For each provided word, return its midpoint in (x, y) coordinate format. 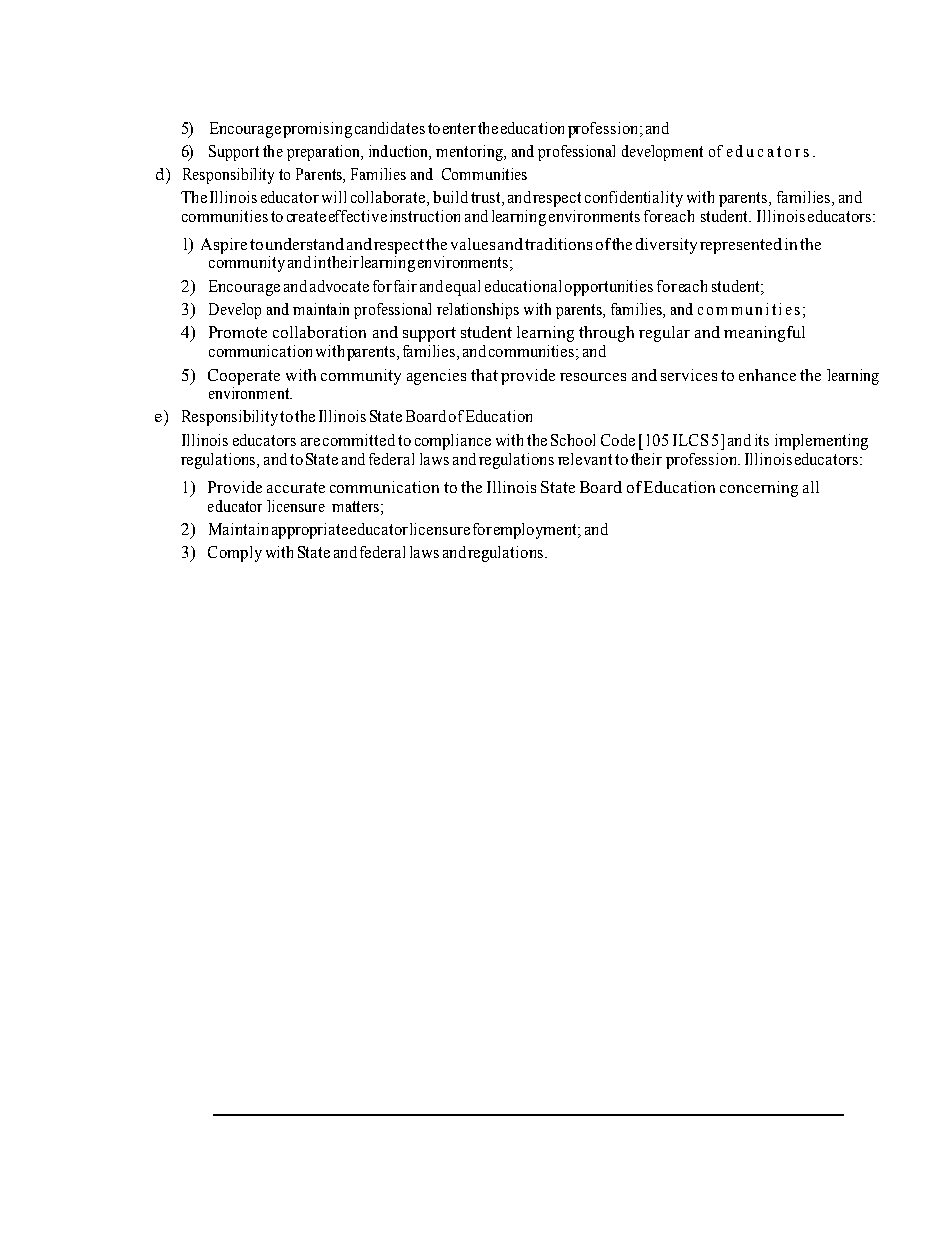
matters (355, 506)
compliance (453, 442)
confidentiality (634, 199)
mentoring (470, 153)
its (762, 440)
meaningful (764, 334)
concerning (759, 489)
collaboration (319, 332)
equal (463, 288)
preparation (324, 153)
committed (359, 440)
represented (741, 246)
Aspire (224, 246)
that (484, 375)
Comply (235, 554)
